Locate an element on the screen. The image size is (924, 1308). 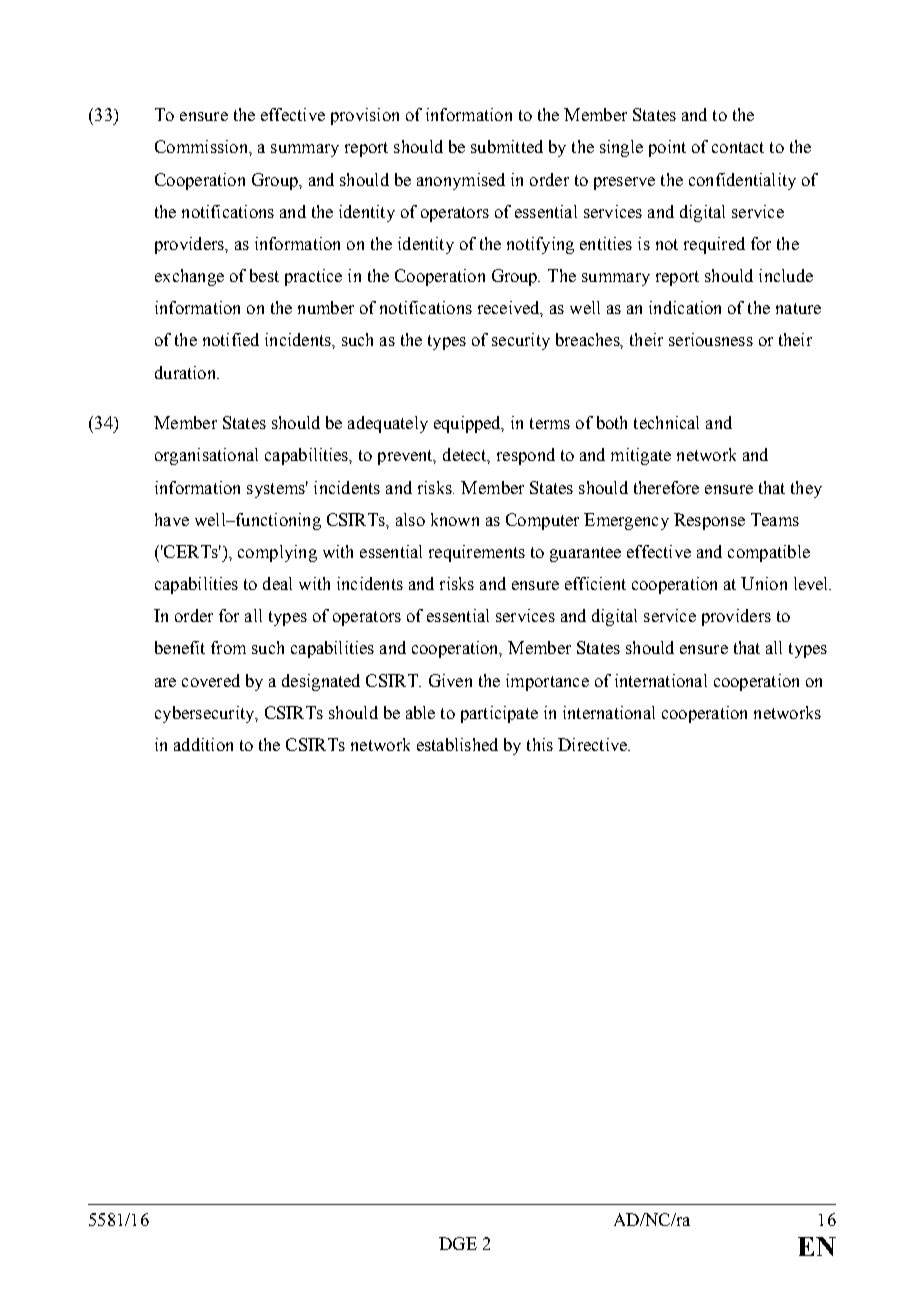
submitted is located at coordinates (507, 146).
